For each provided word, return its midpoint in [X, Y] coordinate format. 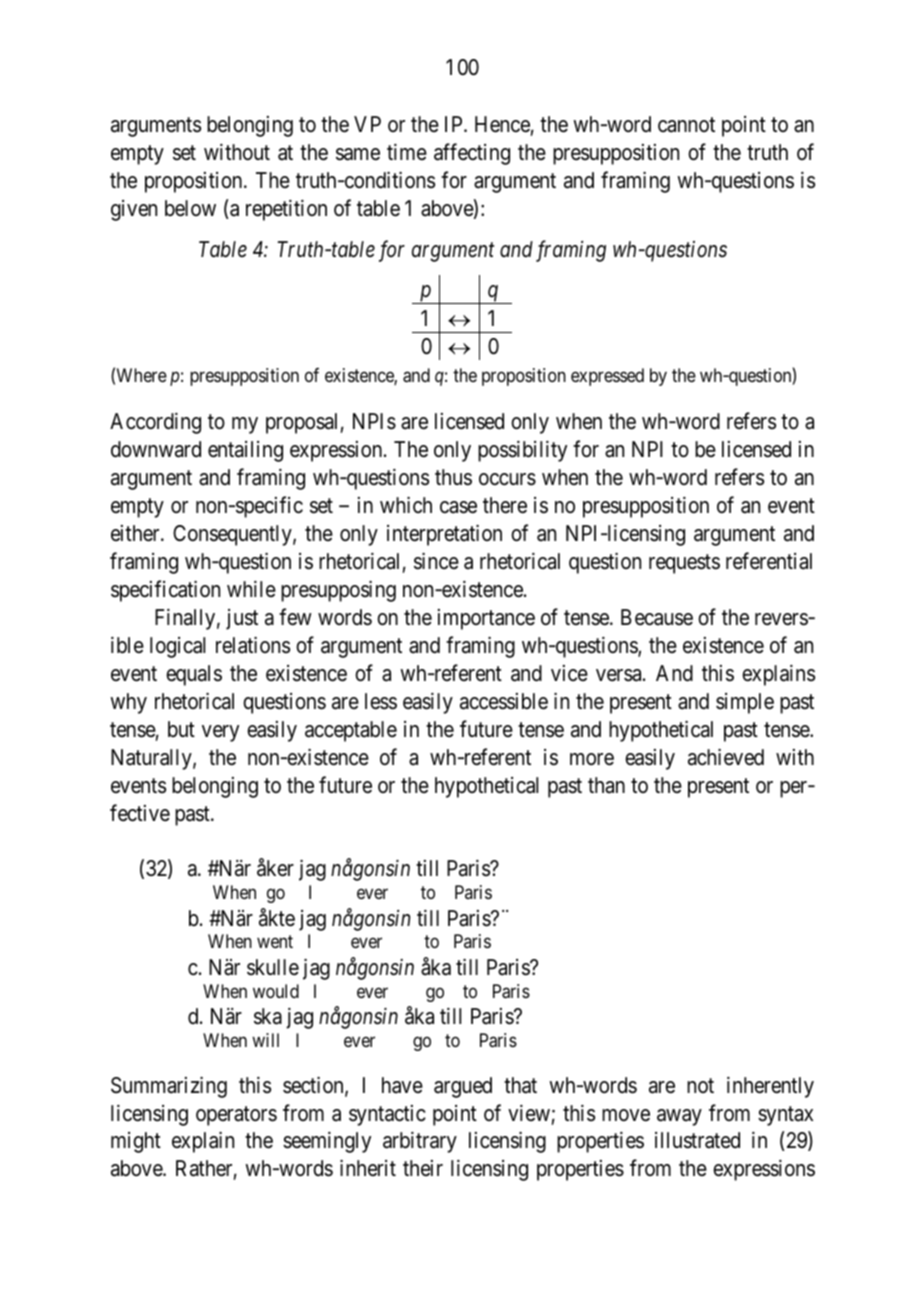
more [592, 759]
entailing [245, 451]
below [190, 208]
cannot [686, 125]
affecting [472, 154]
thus [453, 477]
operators [236, 1116]
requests [684, 564]
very [220, 733]
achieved [726, 757]
